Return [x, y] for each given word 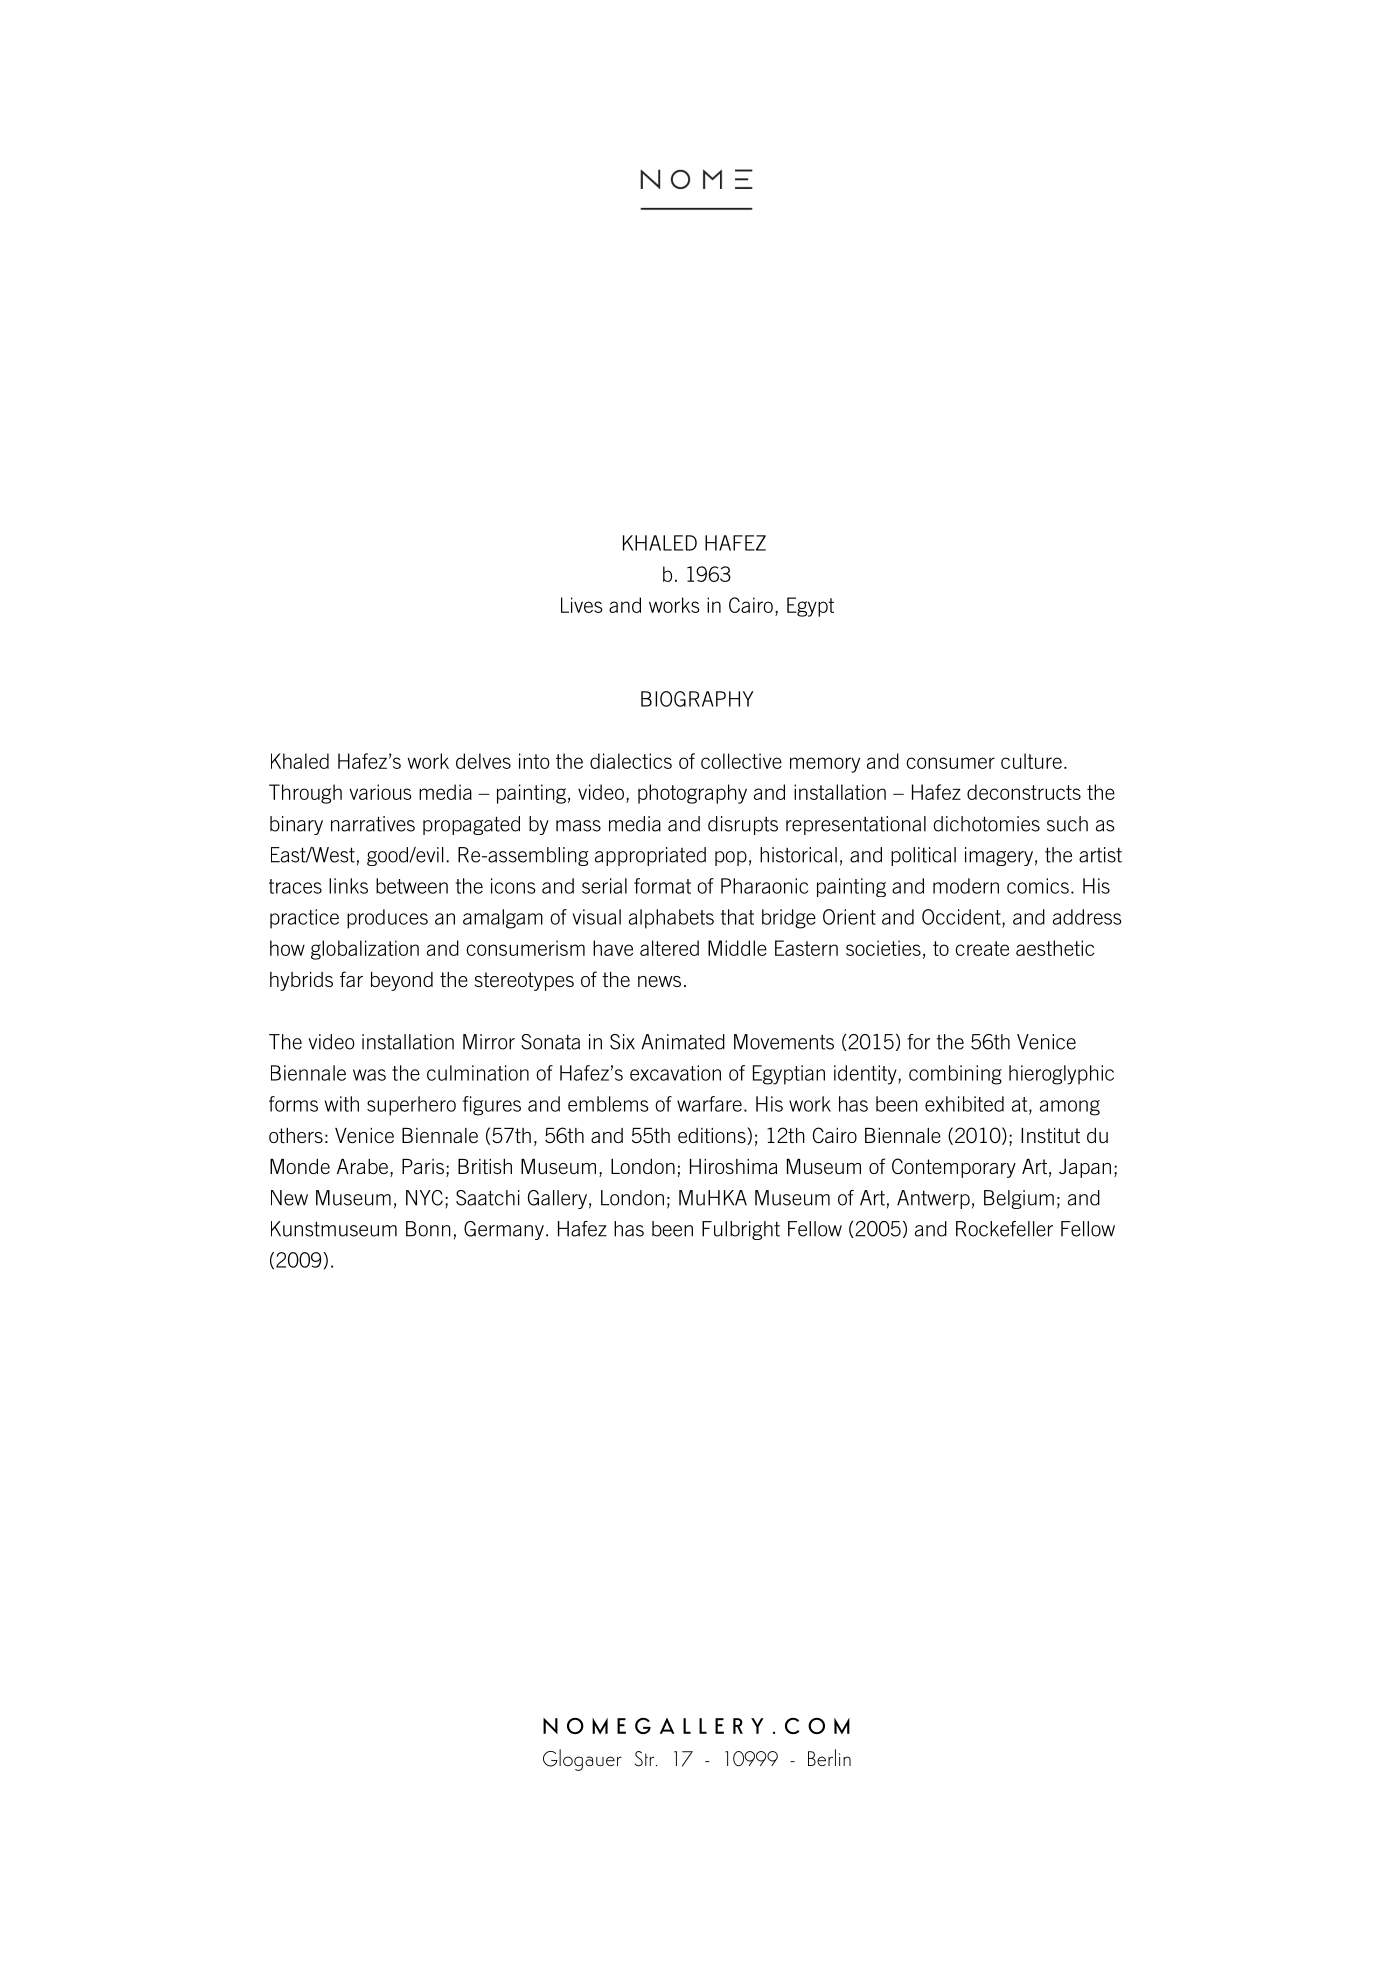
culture [1031, 761]
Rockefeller [1004, 1229]
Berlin [829, 1757]
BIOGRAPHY [697, 699]
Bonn [428, 1229]
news [659, 981]
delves [483, 761]
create [982, 948]
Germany [504, 1230]
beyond [402, 981]
